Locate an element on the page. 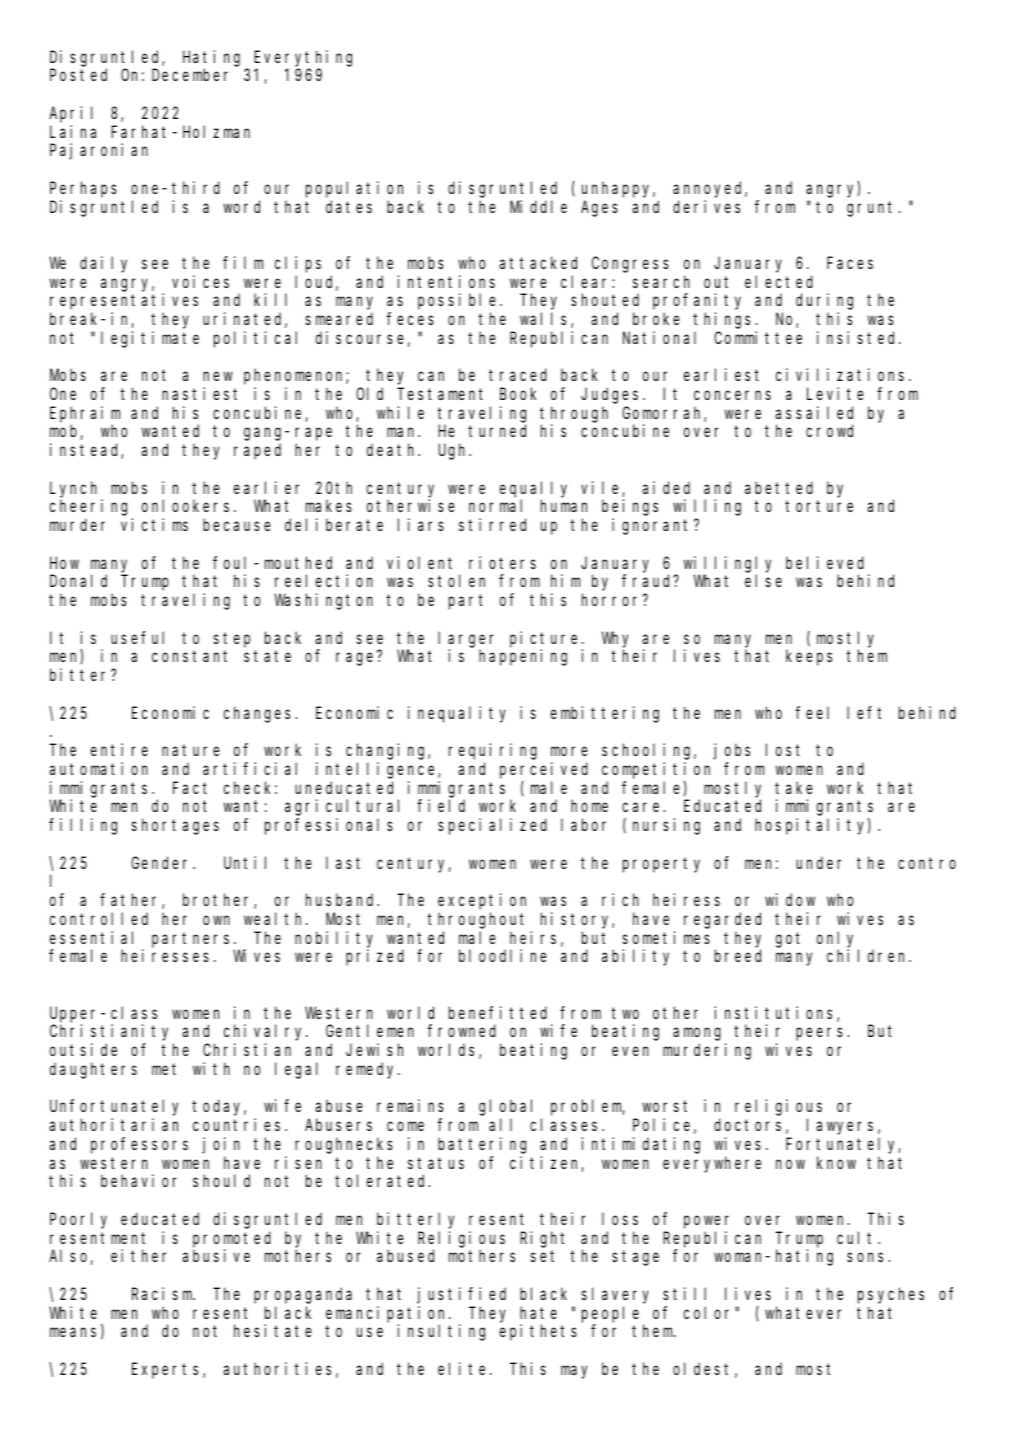 This document has height=1435, width=1014. Racism is located at coordinates (163, 1293).
